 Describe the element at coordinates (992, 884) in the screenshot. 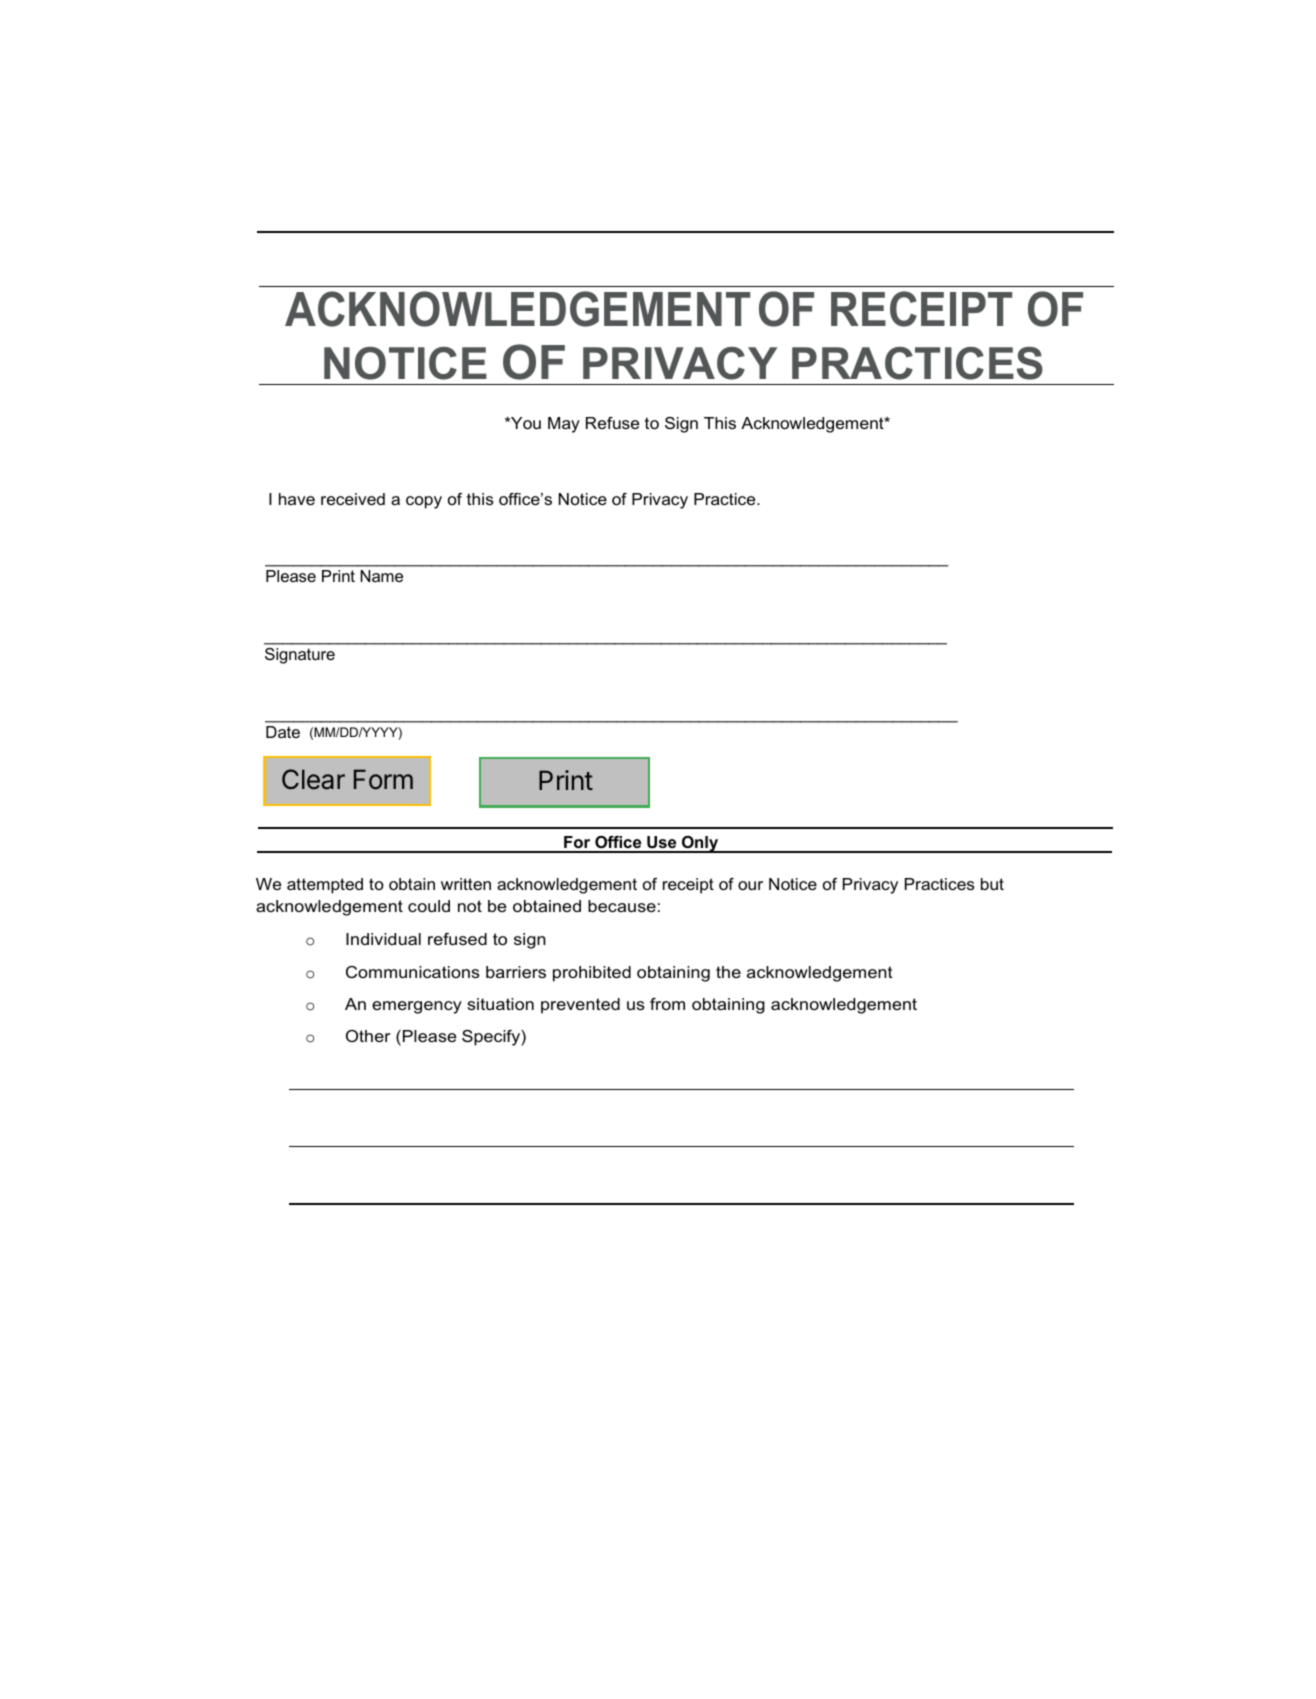

I see `but` at that location.
